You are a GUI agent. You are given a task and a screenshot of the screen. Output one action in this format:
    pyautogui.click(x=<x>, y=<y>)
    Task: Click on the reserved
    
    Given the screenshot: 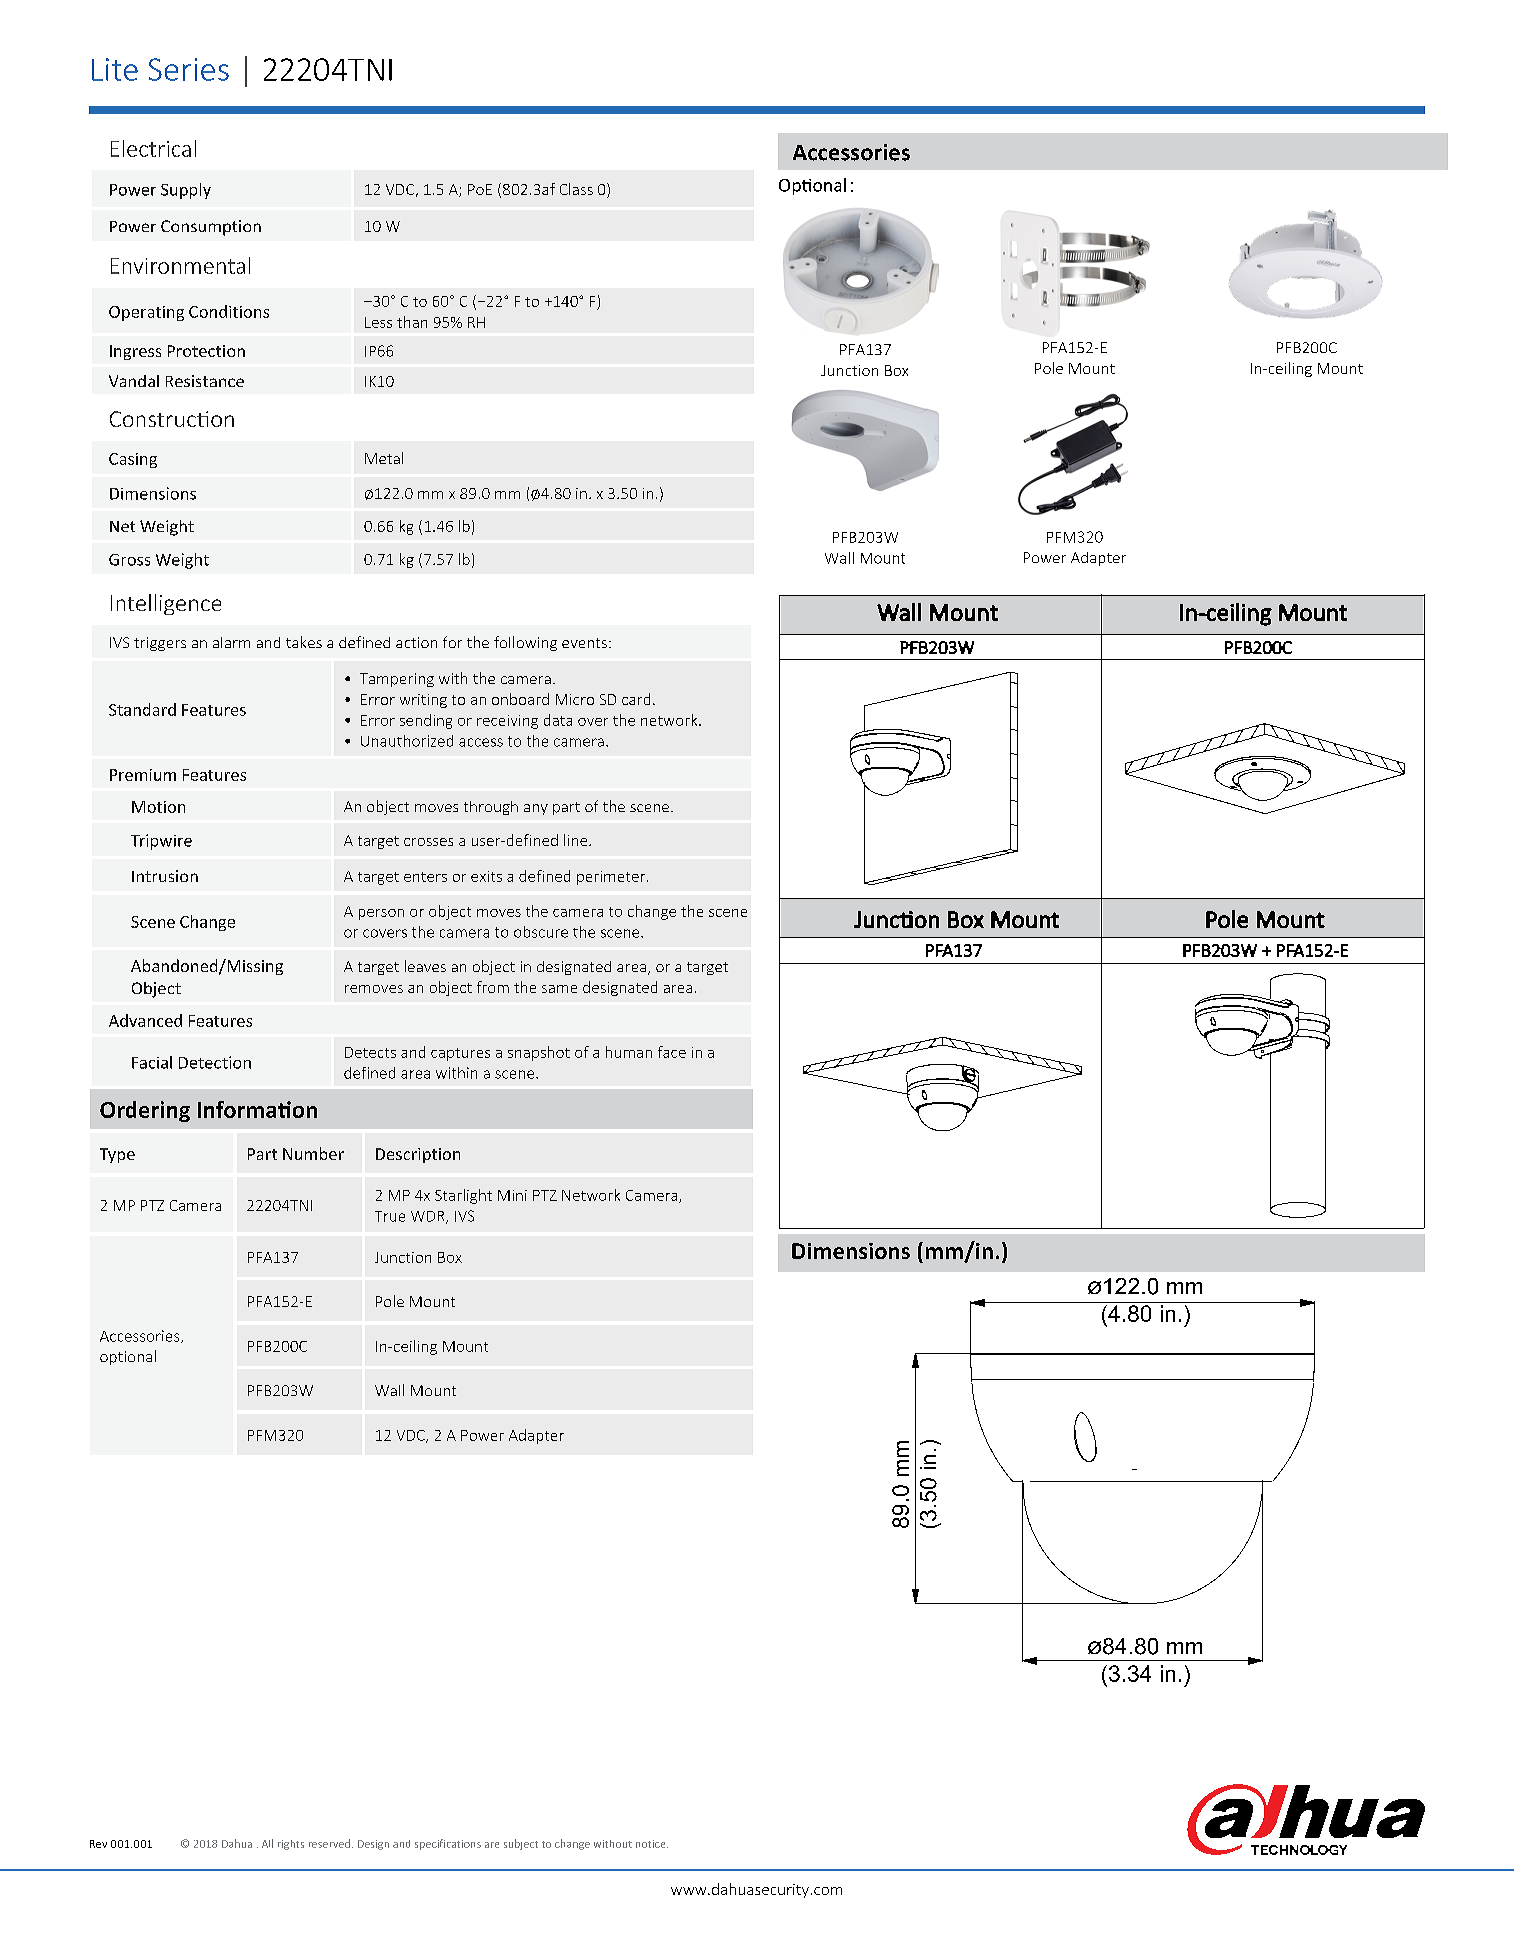 What is the action you would take?
    pyautogui.click(x=329, y=1843)
